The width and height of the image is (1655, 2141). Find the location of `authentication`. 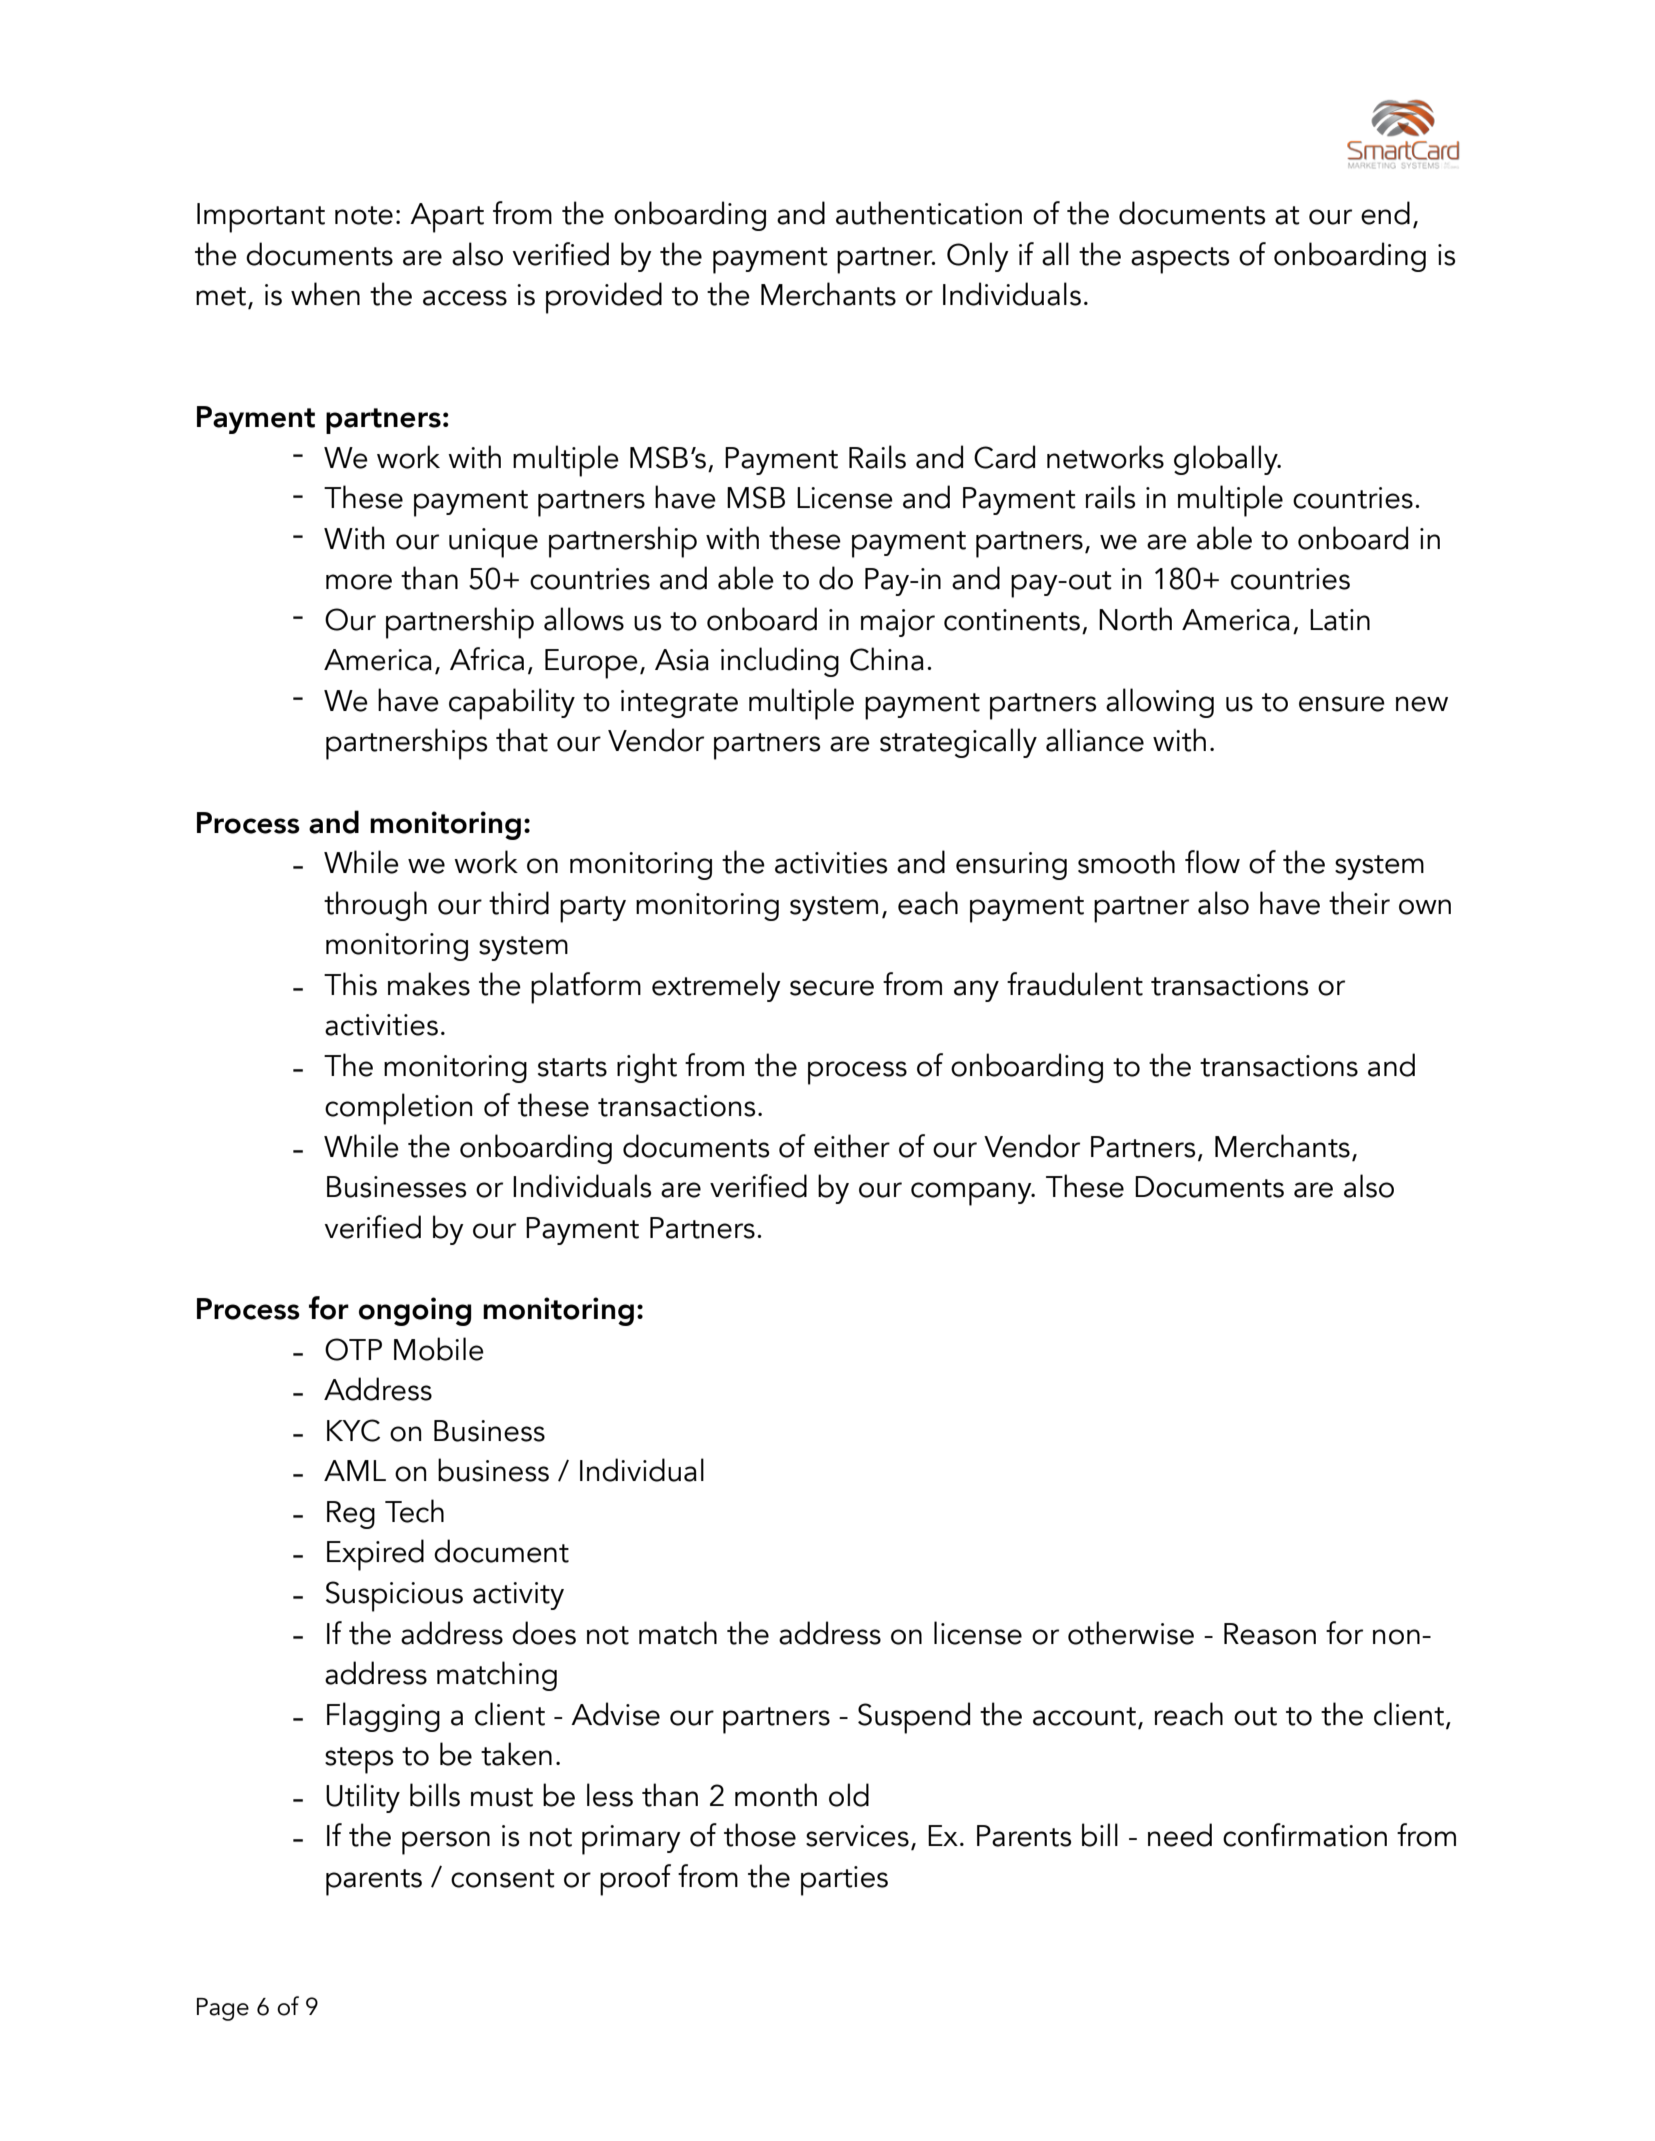

authentication is located at coordinates (929, 213).
